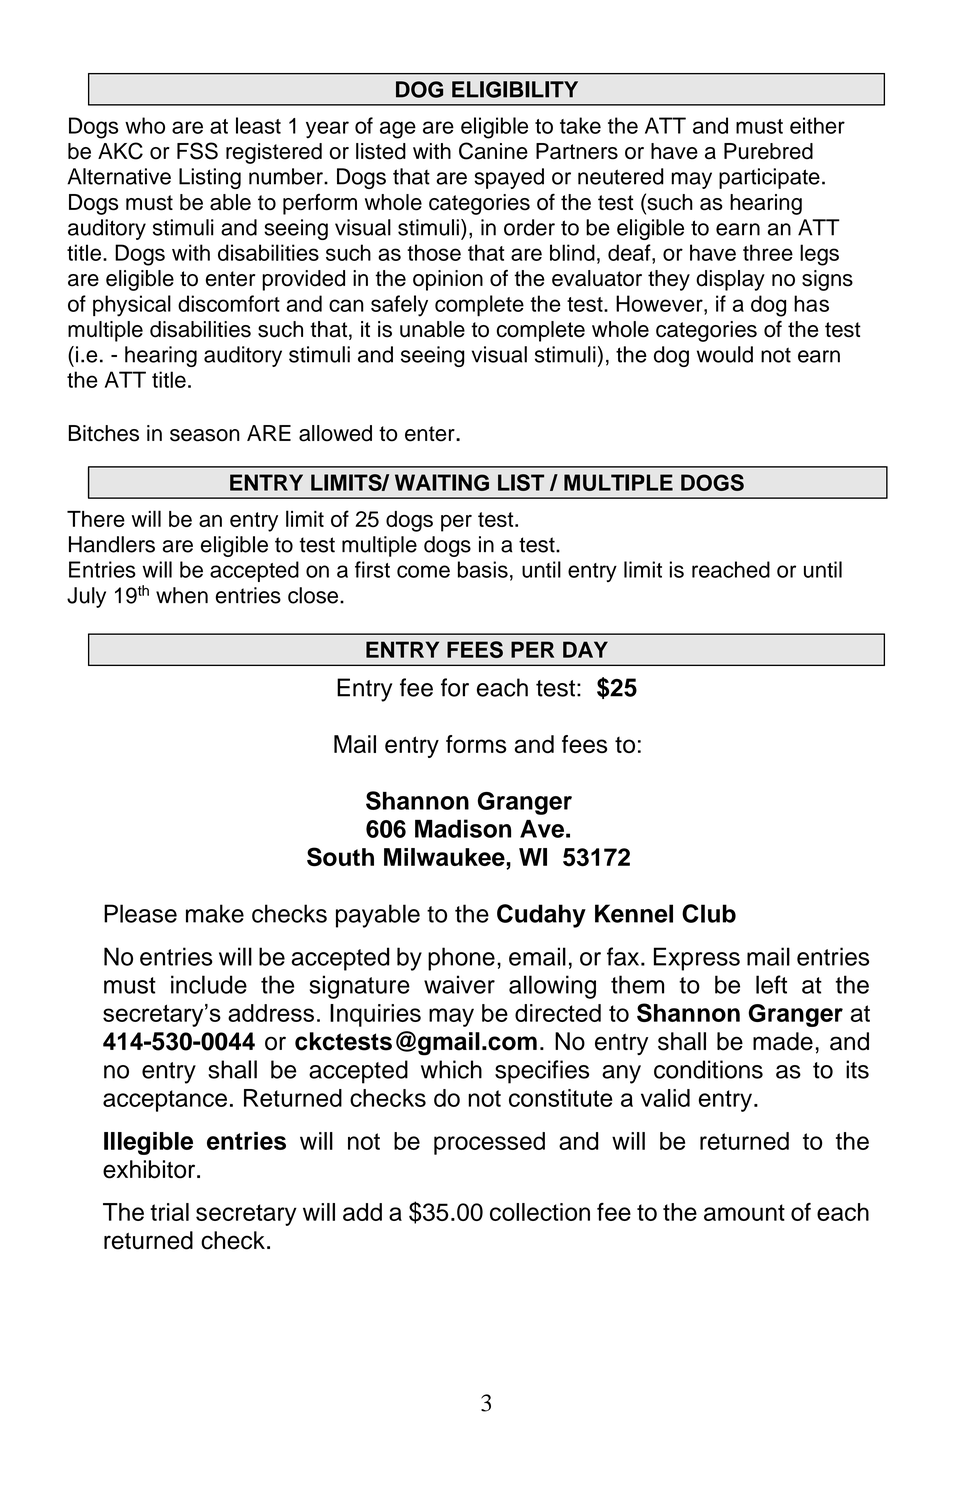 Image resolution: width=973 pixels, height=1503 pixels. What do you see at coordinates (725, 354) in the document?
I see `would` at bounding box center [725, 354].
